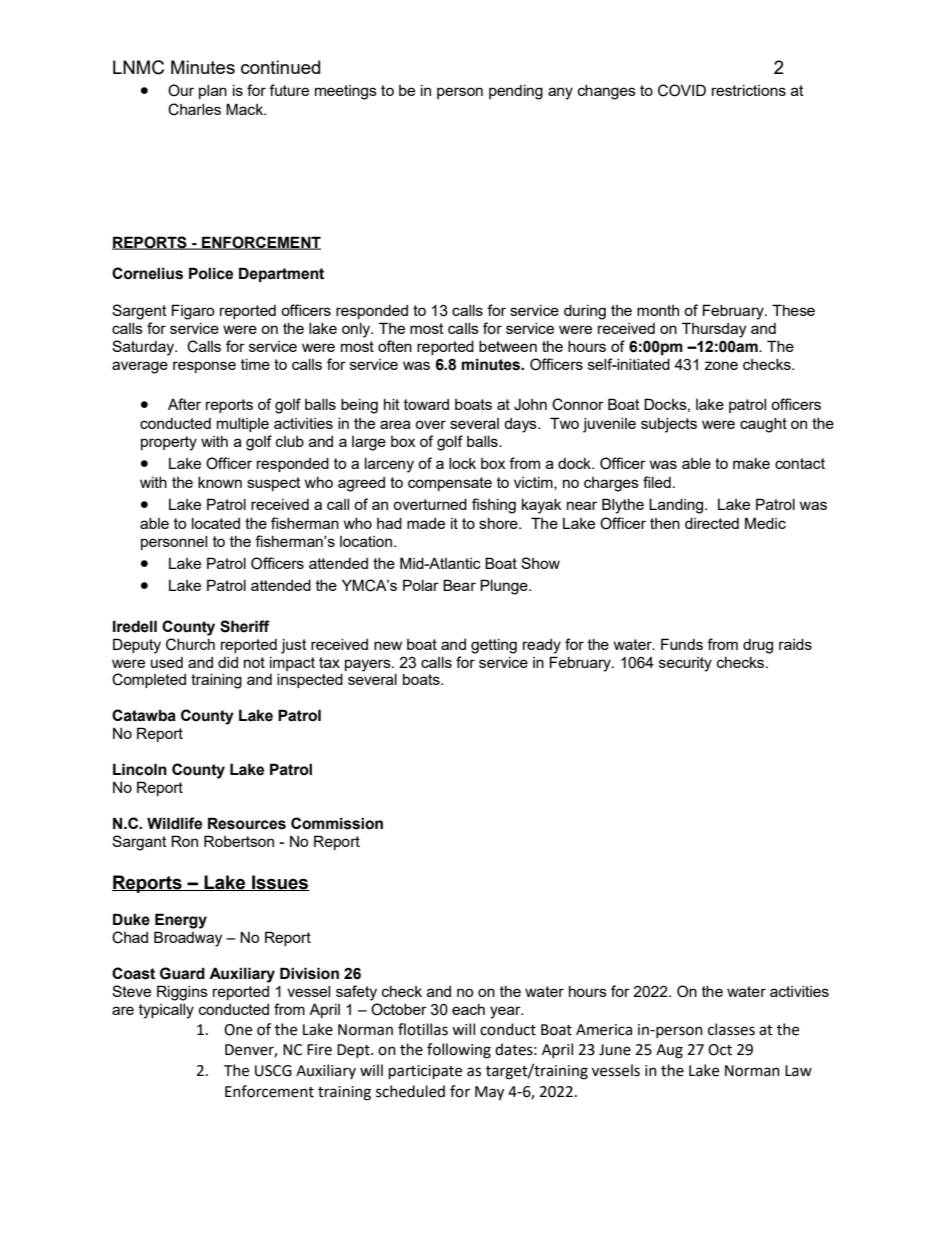  What do you see at coordinates (319, 1050) in the document?
I see `Fire` at bounding box center [319, 1050].
